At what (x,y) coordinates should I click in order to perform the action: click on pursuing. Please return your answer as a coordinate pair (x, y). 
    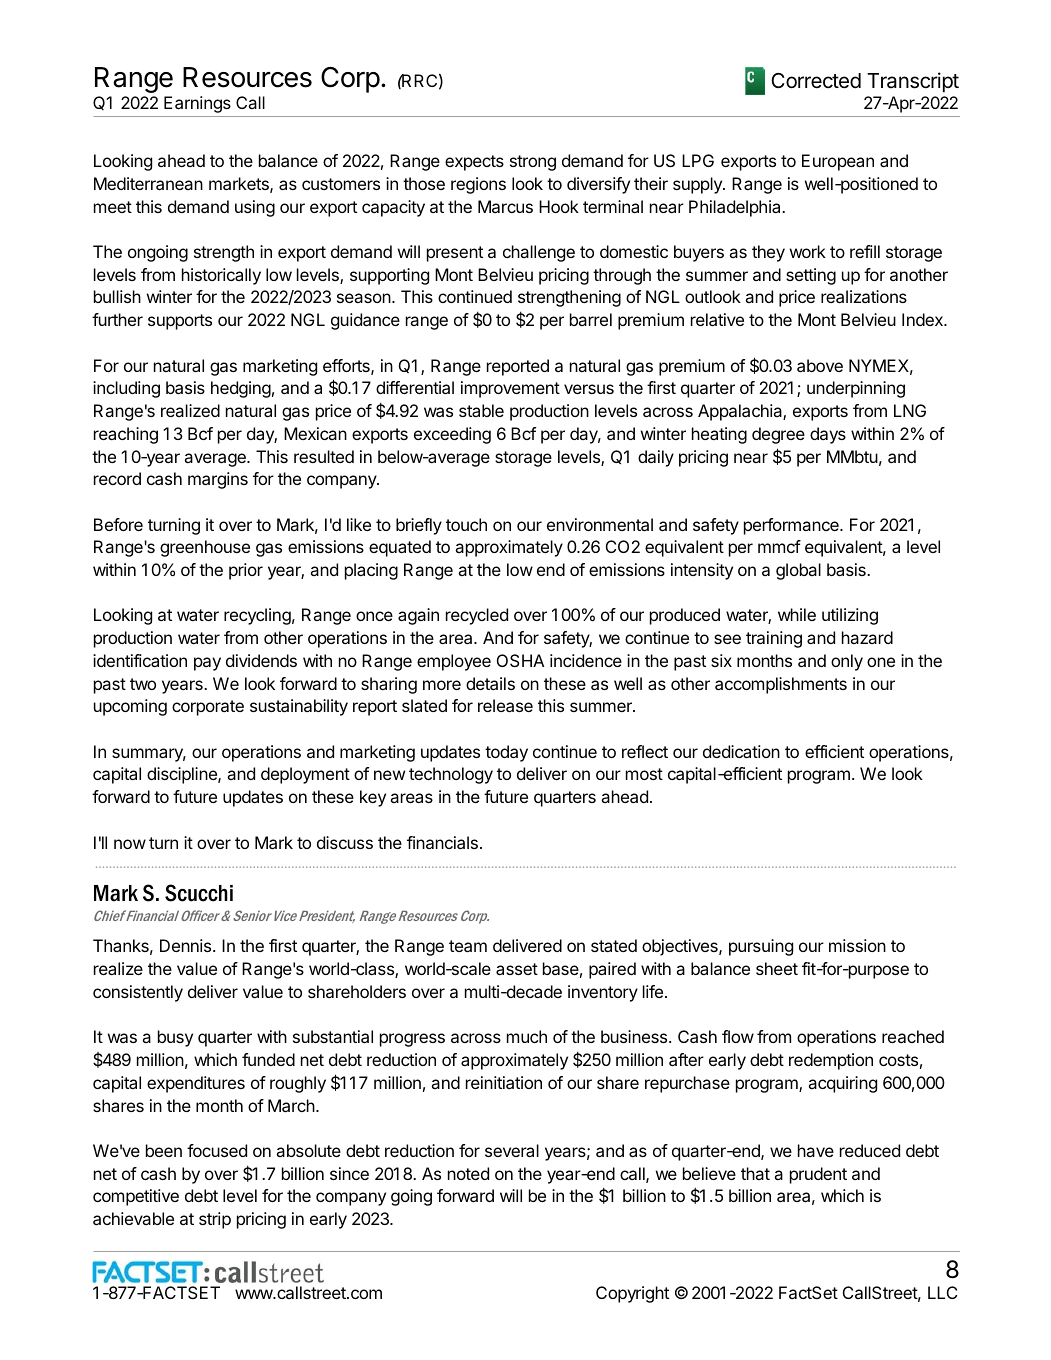
    Looking at the image, I should click on (761, 947).
